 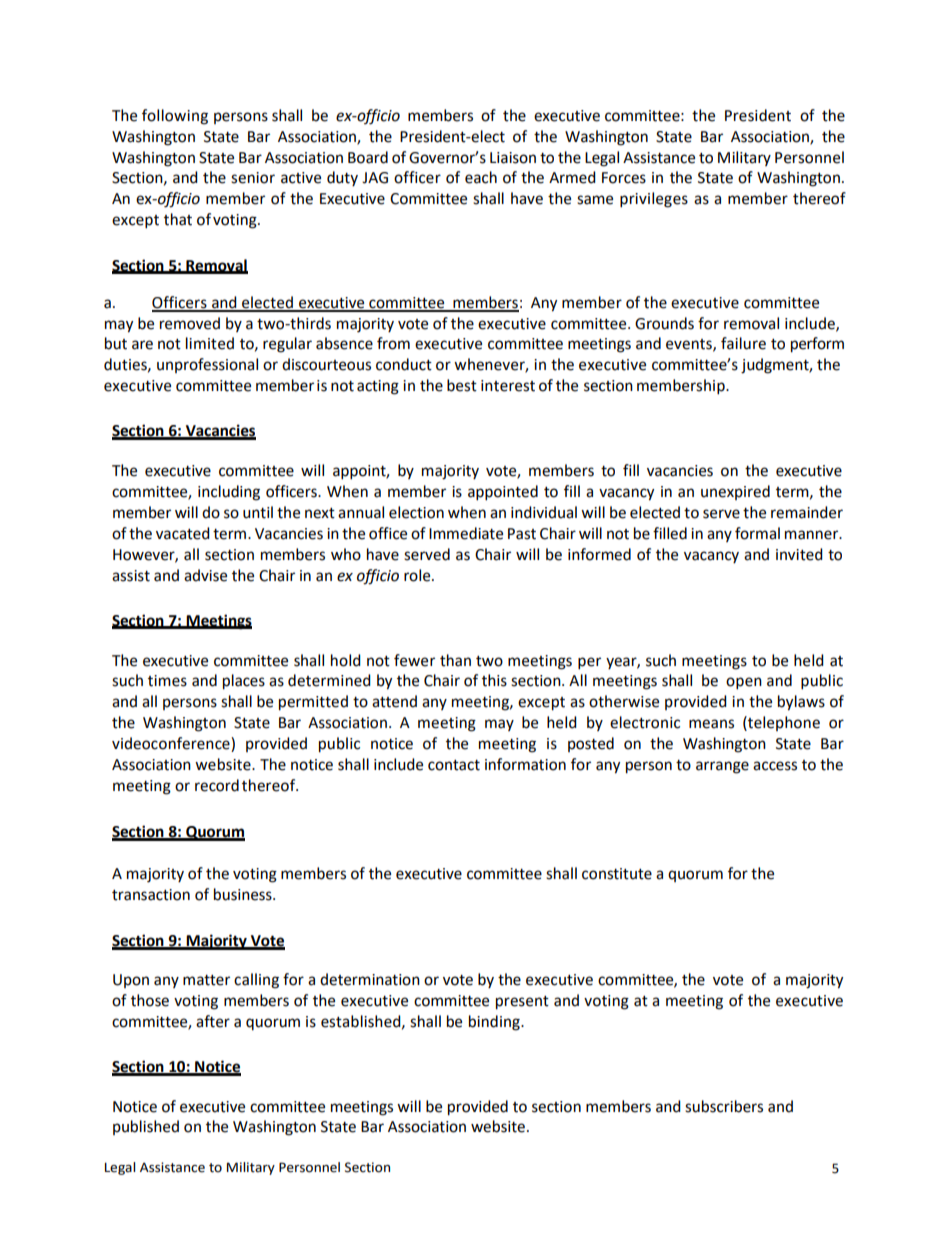 I want to click on privileges, so click(x=654, y=200).
